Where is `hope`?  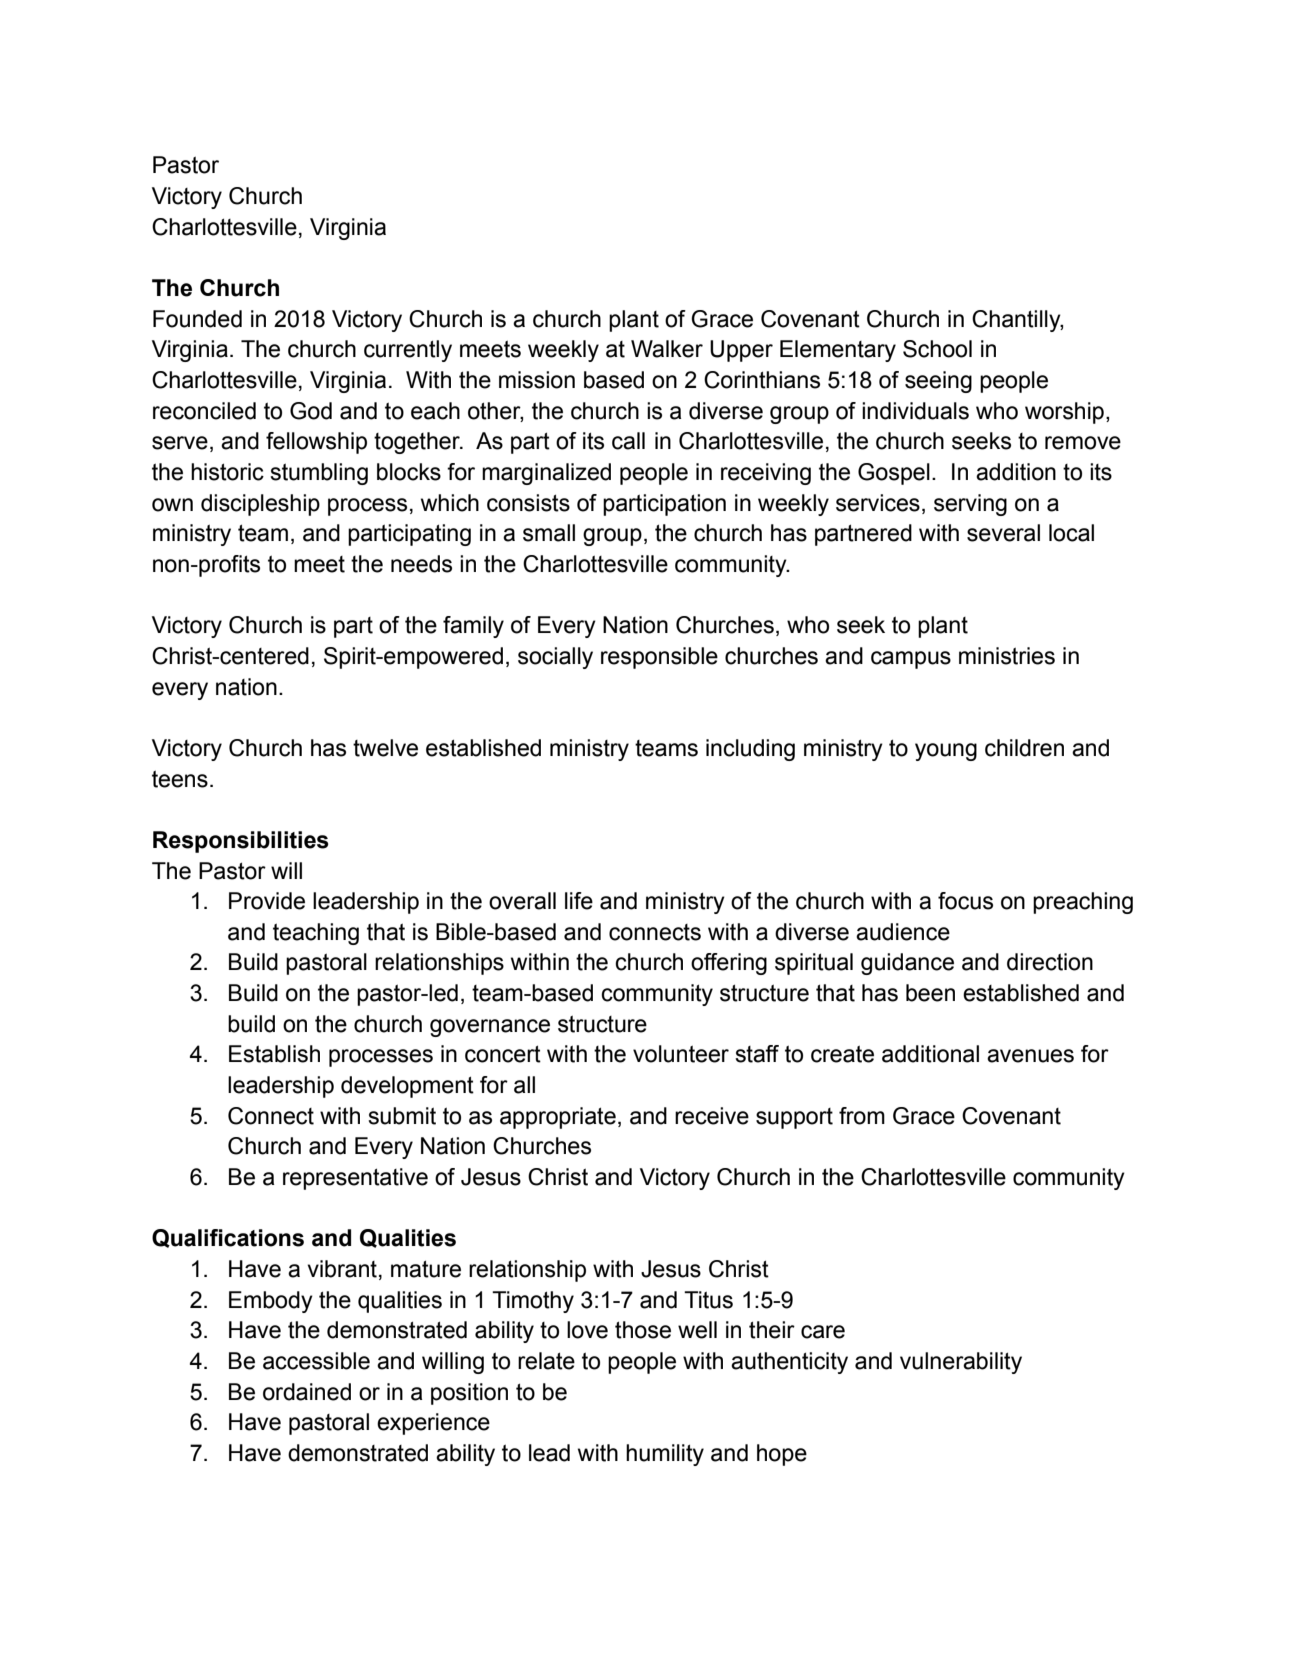 hope is located at coordinates (782, 1455).
